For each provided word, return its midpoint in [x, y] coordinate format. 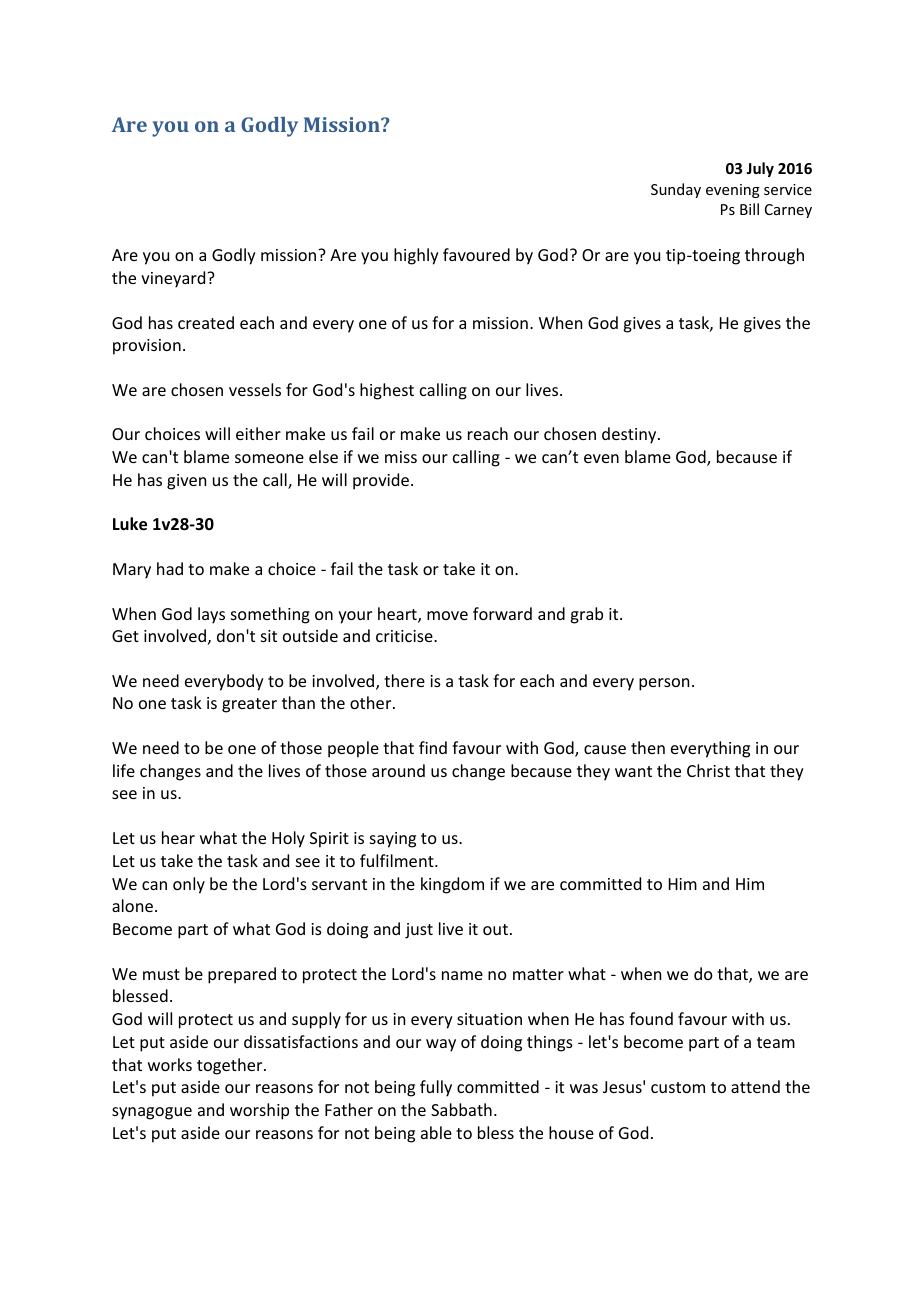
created [206, 322]
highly [416, 256]
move [447, 615]
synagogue [152, 1113]
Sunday [676, 190]
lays [211, 615]
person [664, 684]
